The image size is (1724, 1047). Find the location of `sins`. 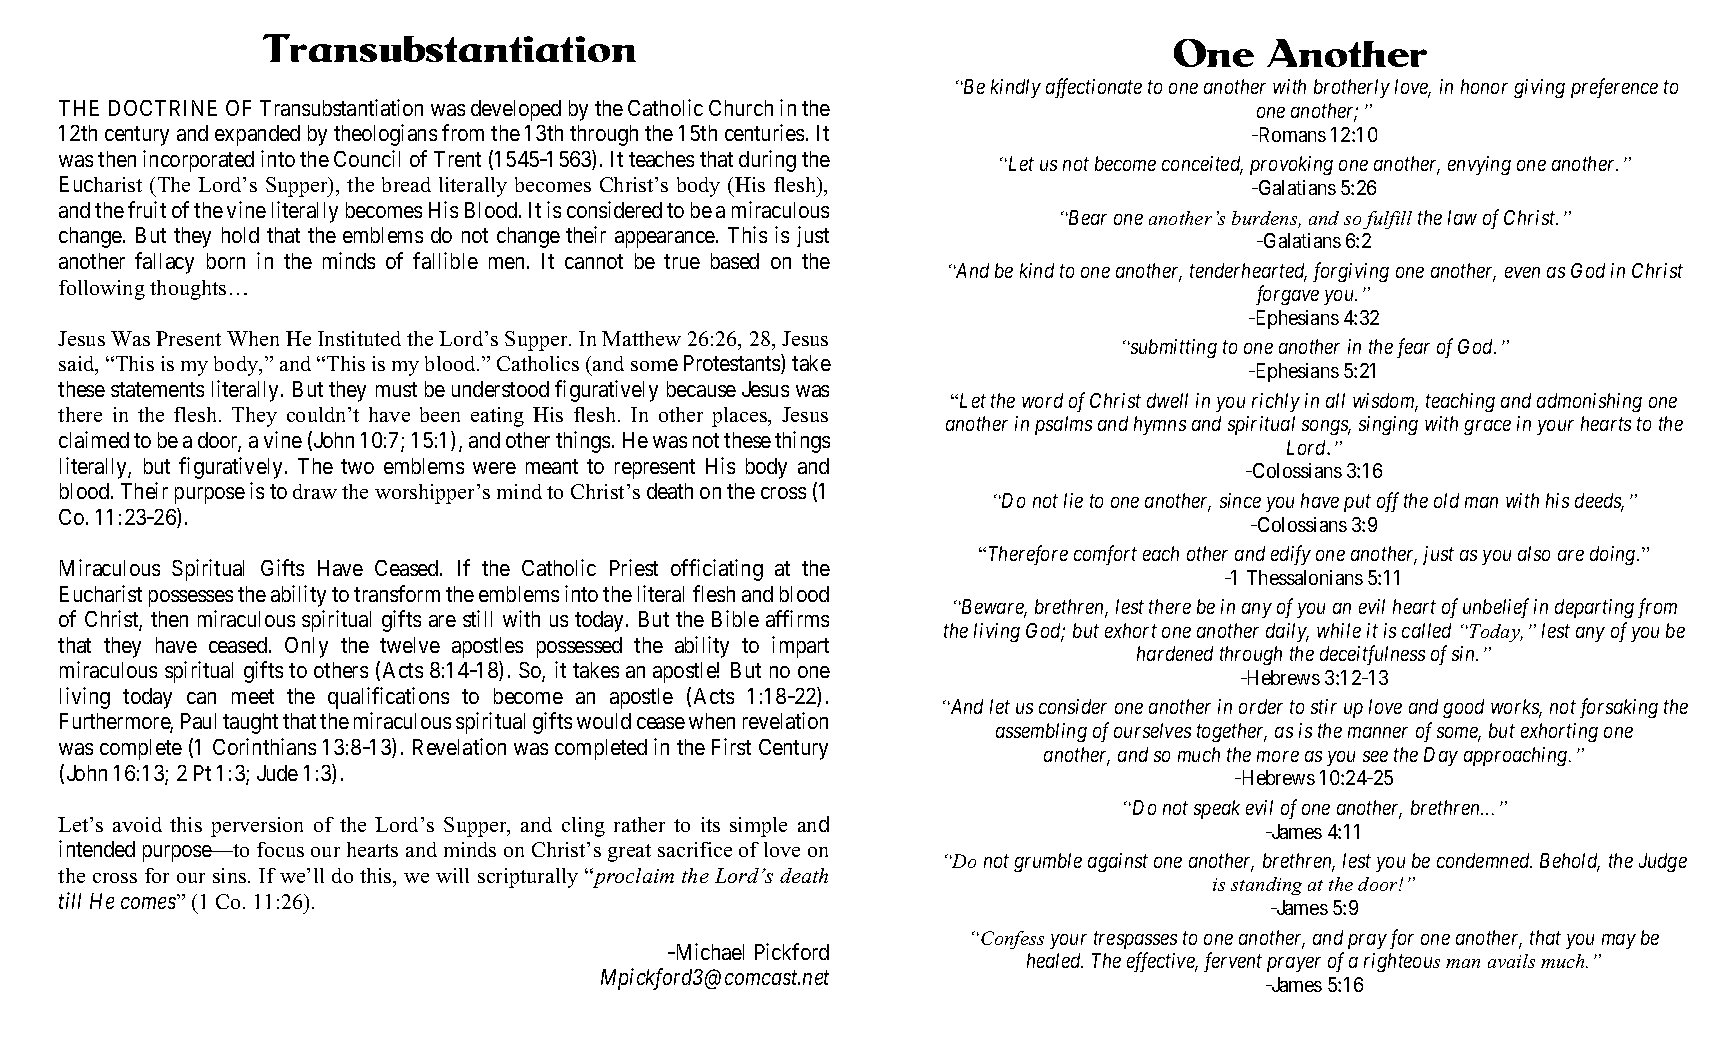

sins is located at coordinates (231, 875).
